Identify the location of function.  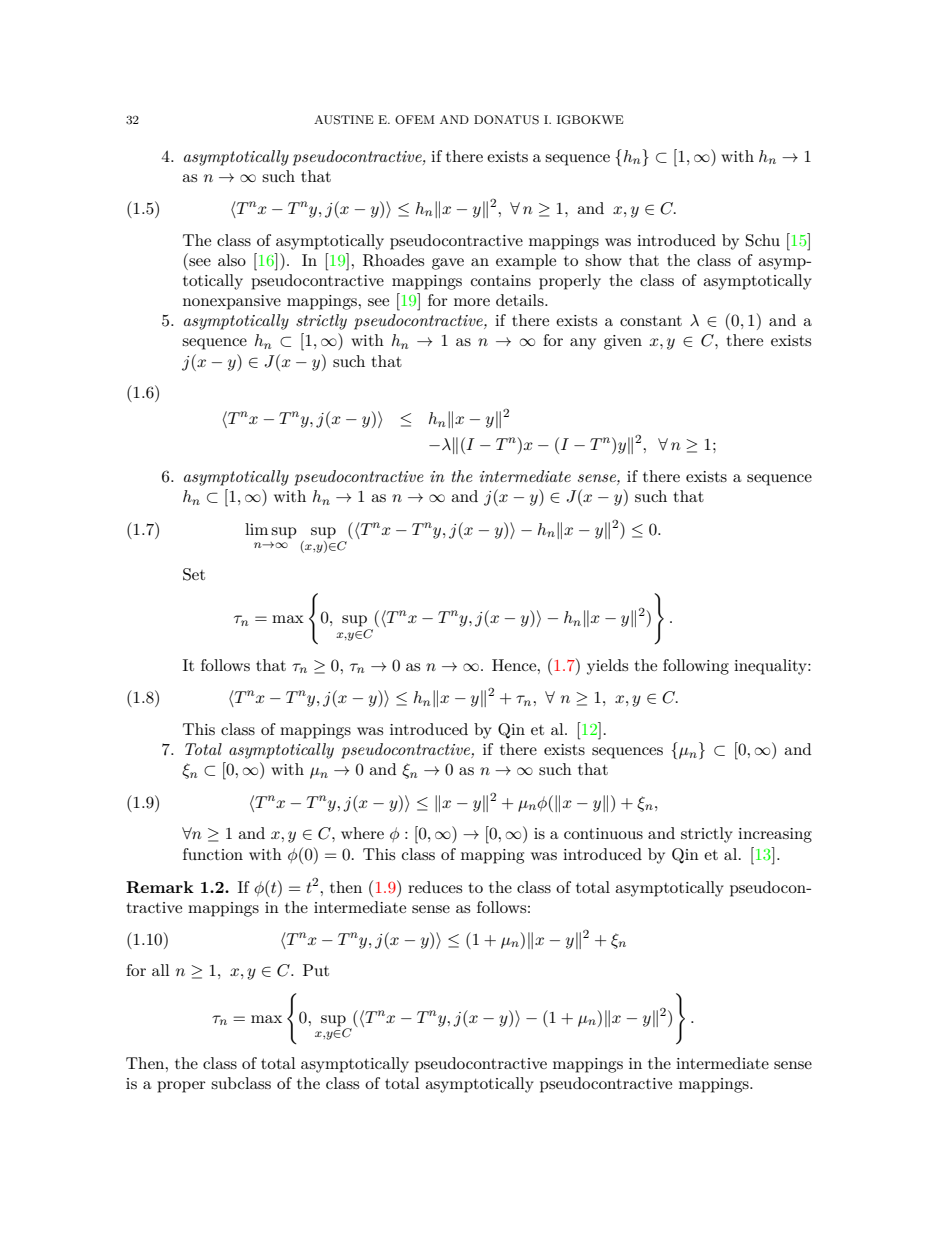
(213, 854).
